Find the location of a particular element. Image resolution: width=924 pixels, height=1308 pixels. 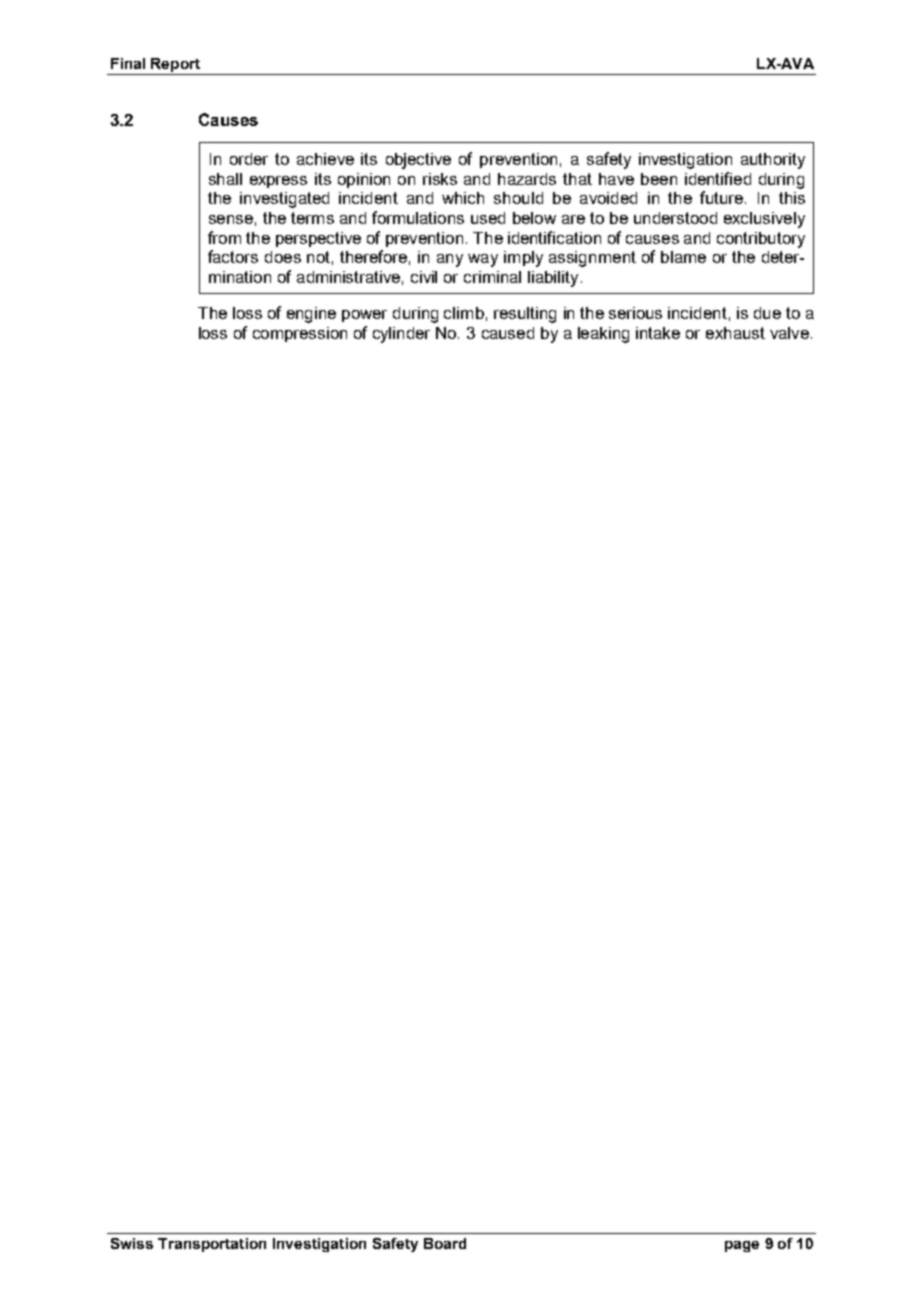

compression is located at coordinates (300, 334).
